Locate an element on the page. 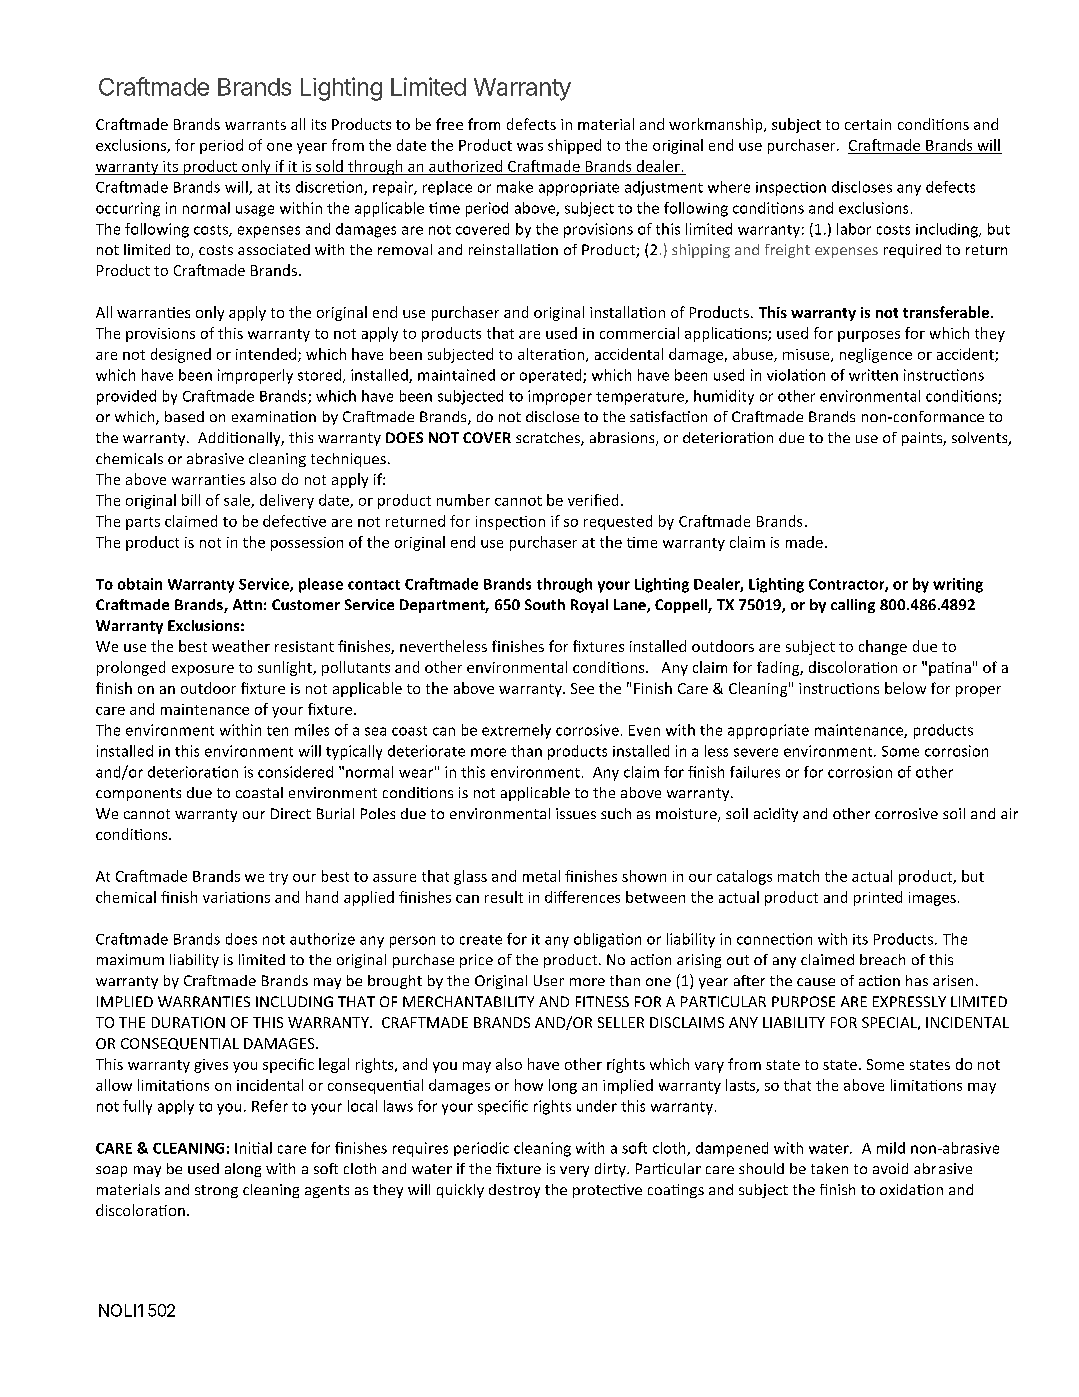  Direct is located at coordinates (291, 813).
